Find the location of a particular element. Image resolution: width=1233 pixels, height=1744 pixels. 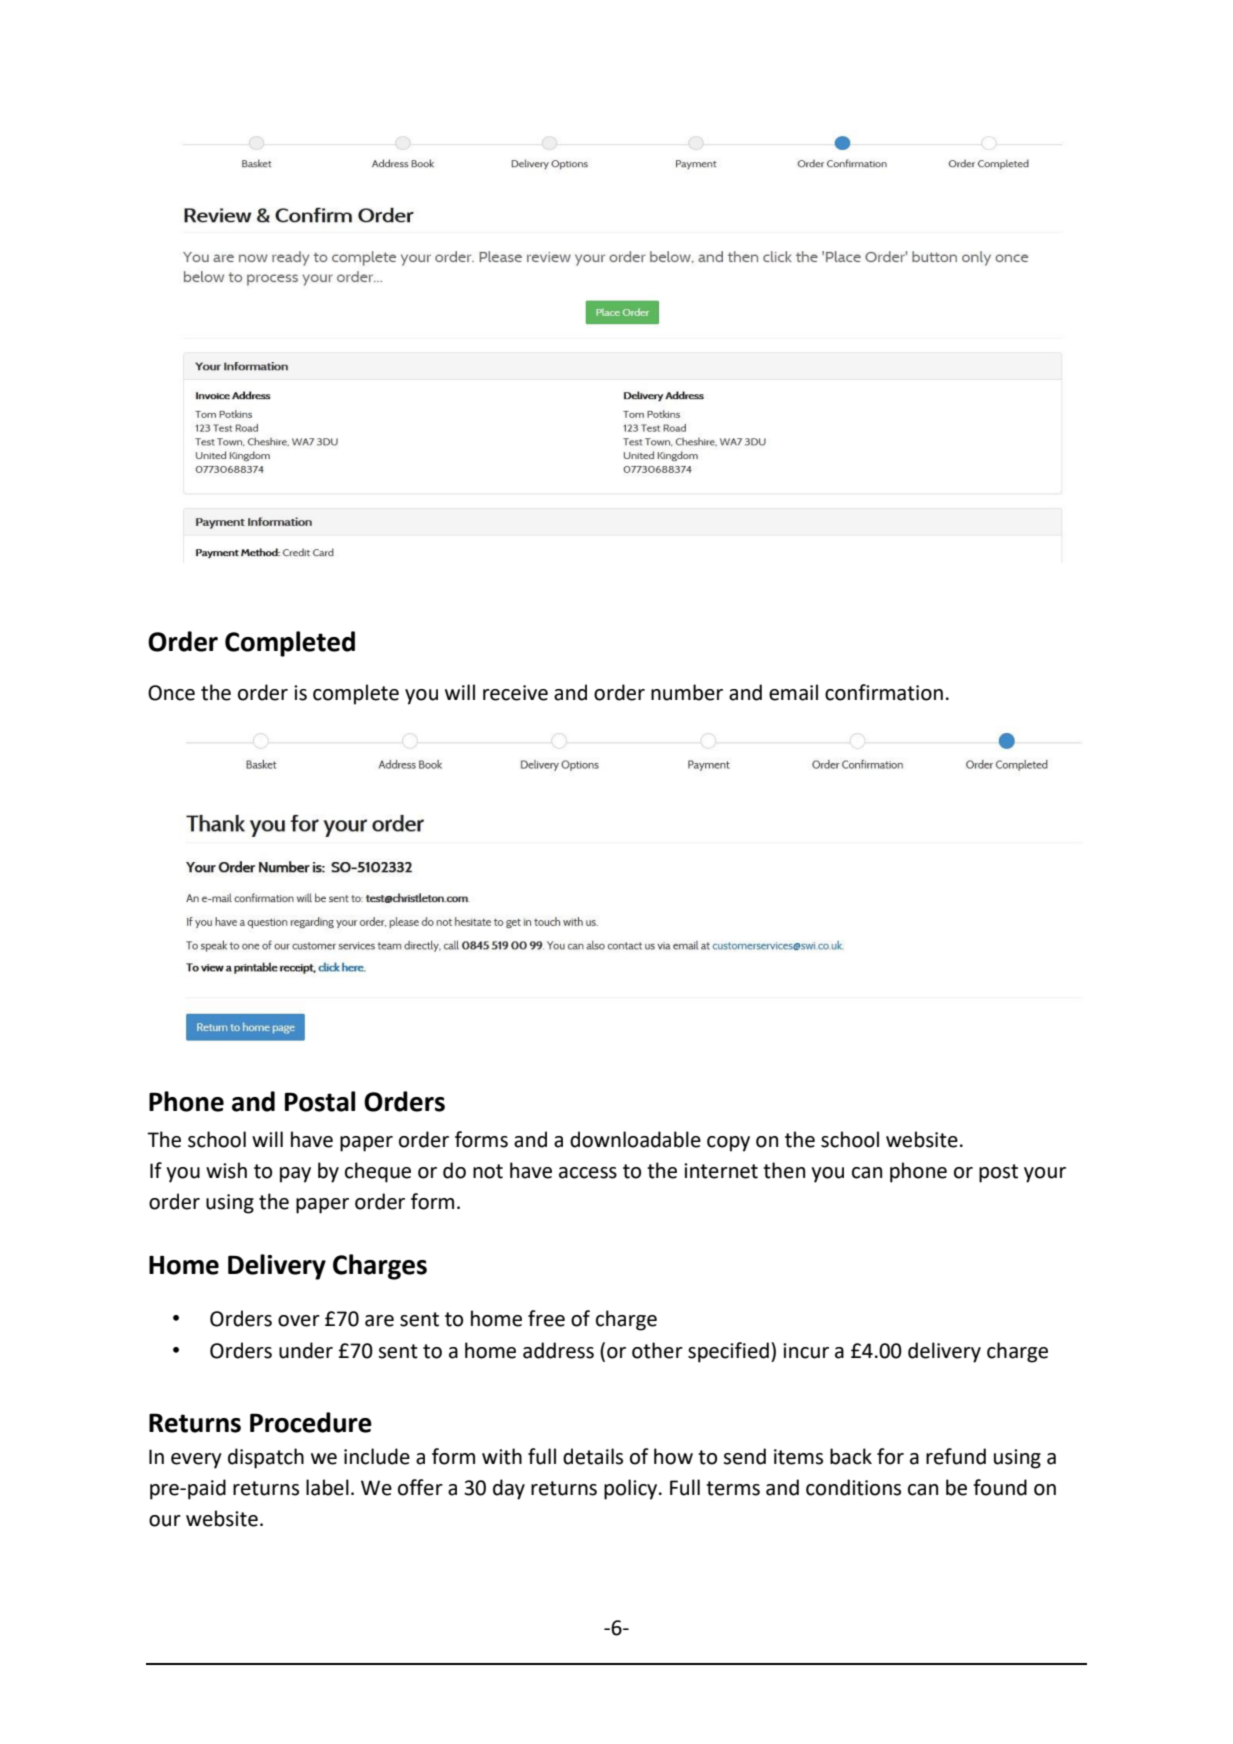

your is located at coordinates (1045, 1175).
